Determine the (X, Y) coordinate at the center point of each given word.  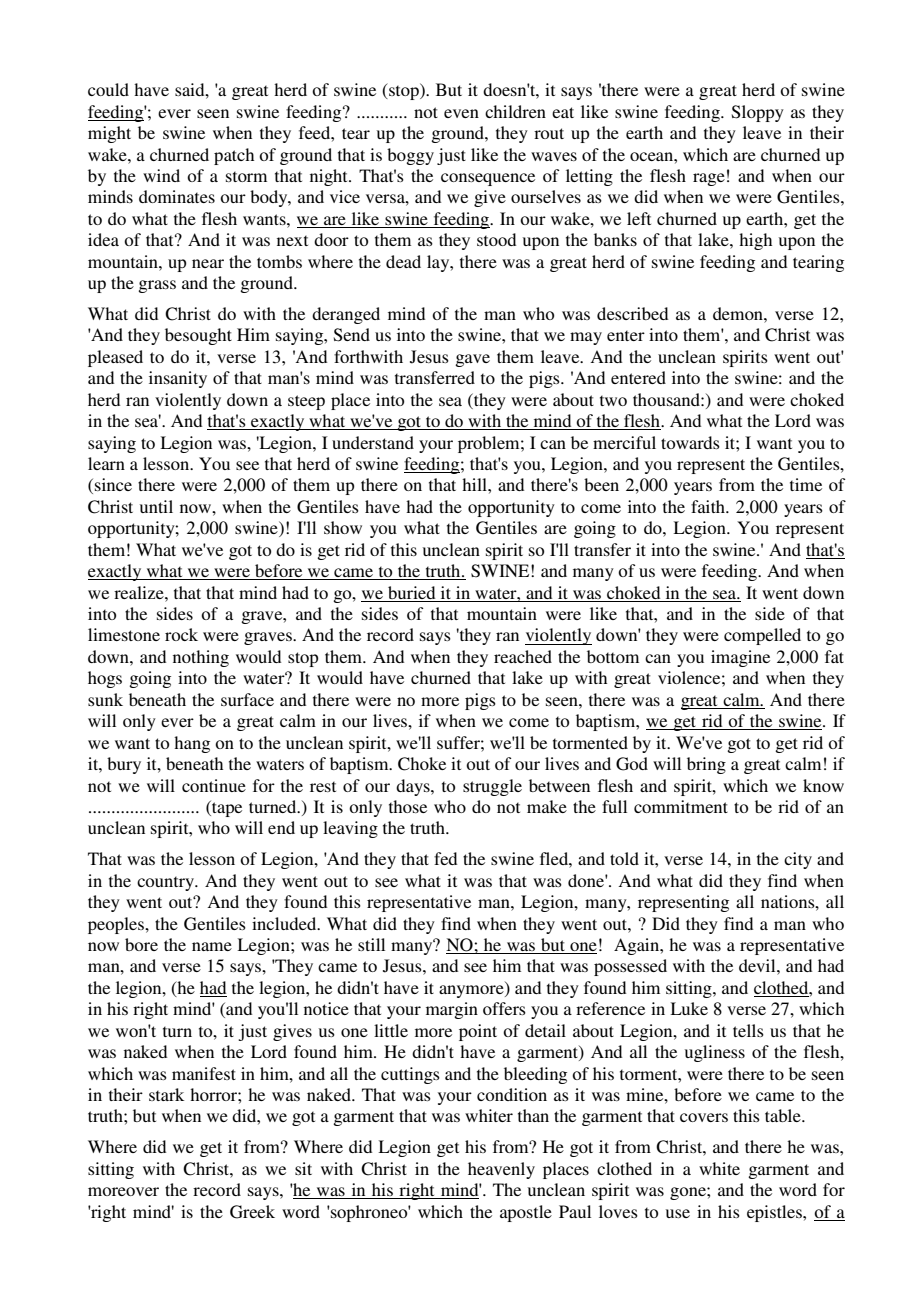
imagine (740, 658)
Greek (252, 1212)
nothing (201, 658)
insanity (178, 379)
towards (690, 442)
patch (234, 156)
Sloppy (758, 113)
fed (445, 858)
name (212, 946)
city (798, 860)
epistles (775, 1213)
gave (472, 360)
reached (523, 656)
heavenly (501, 1170)
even (461, 113)
